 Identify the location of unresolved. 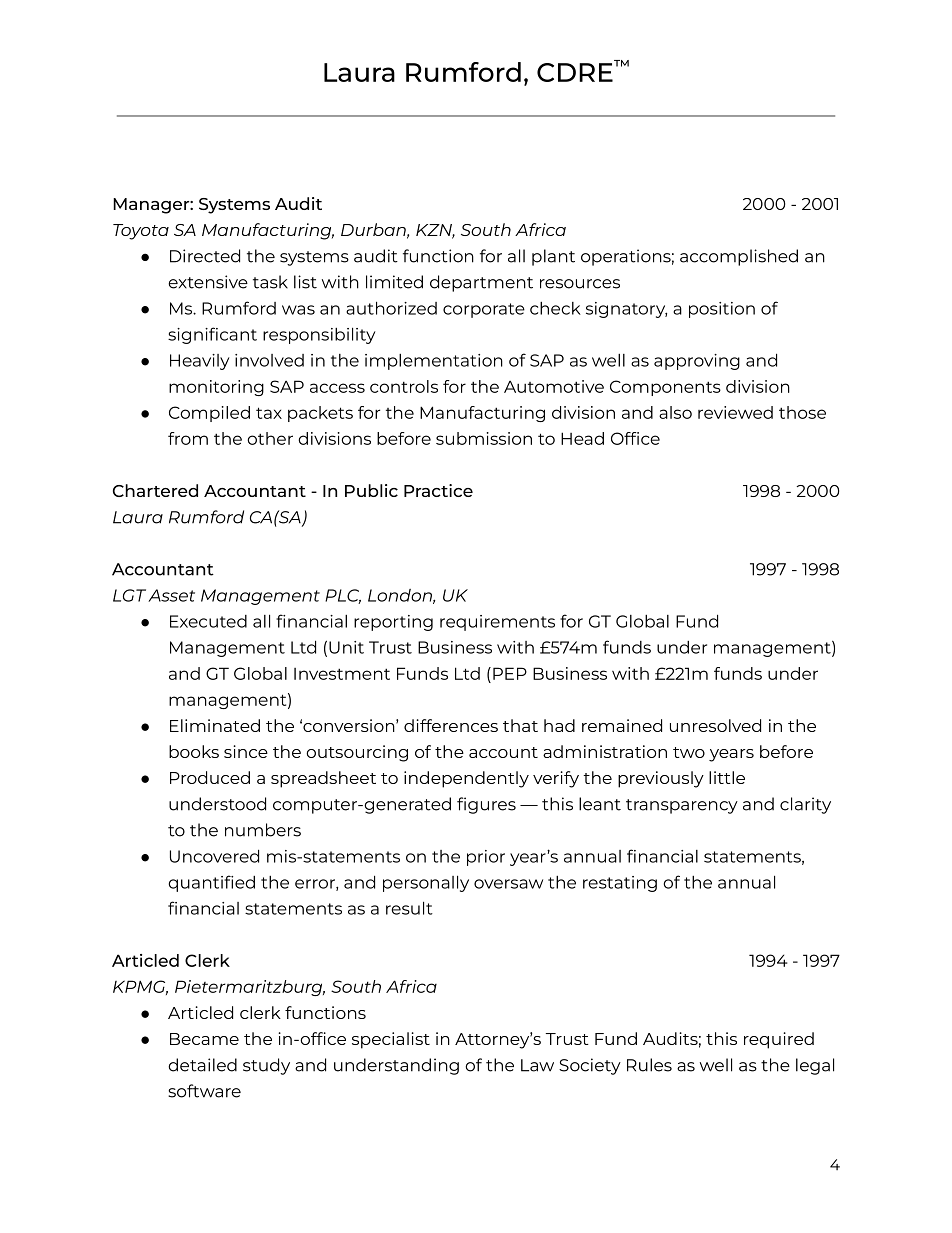
(715, 725).
